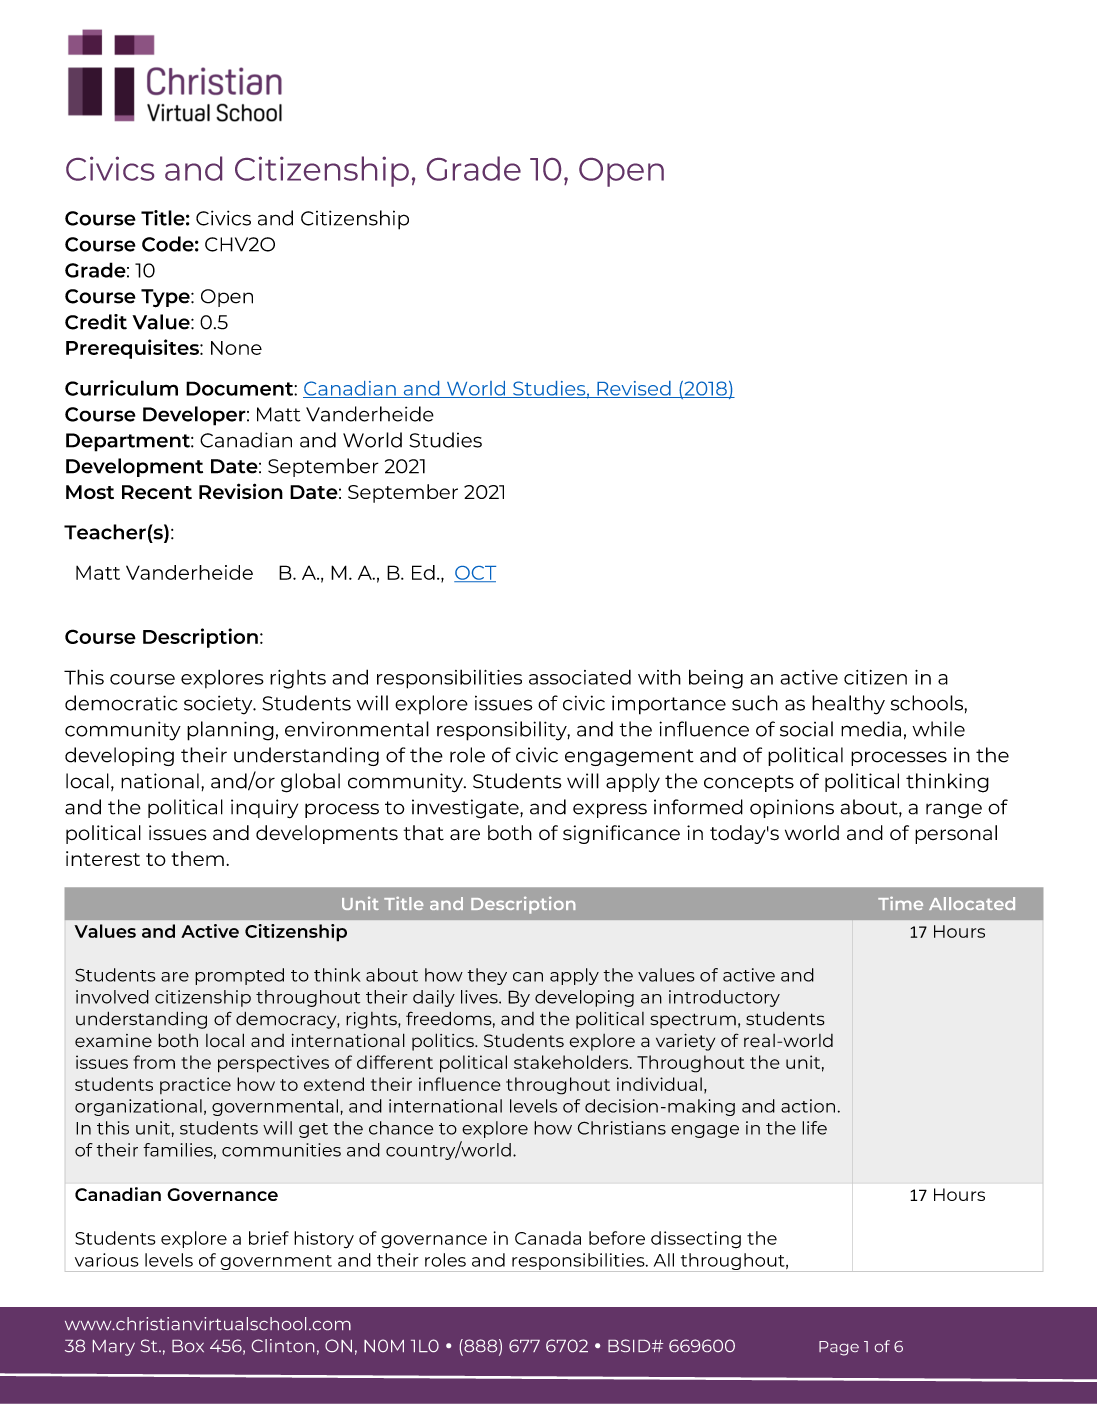 The width and height of the page is (1097, 1420). Describe the element at coordinates (188, 1346) in the page. I see `Box` at that location.
